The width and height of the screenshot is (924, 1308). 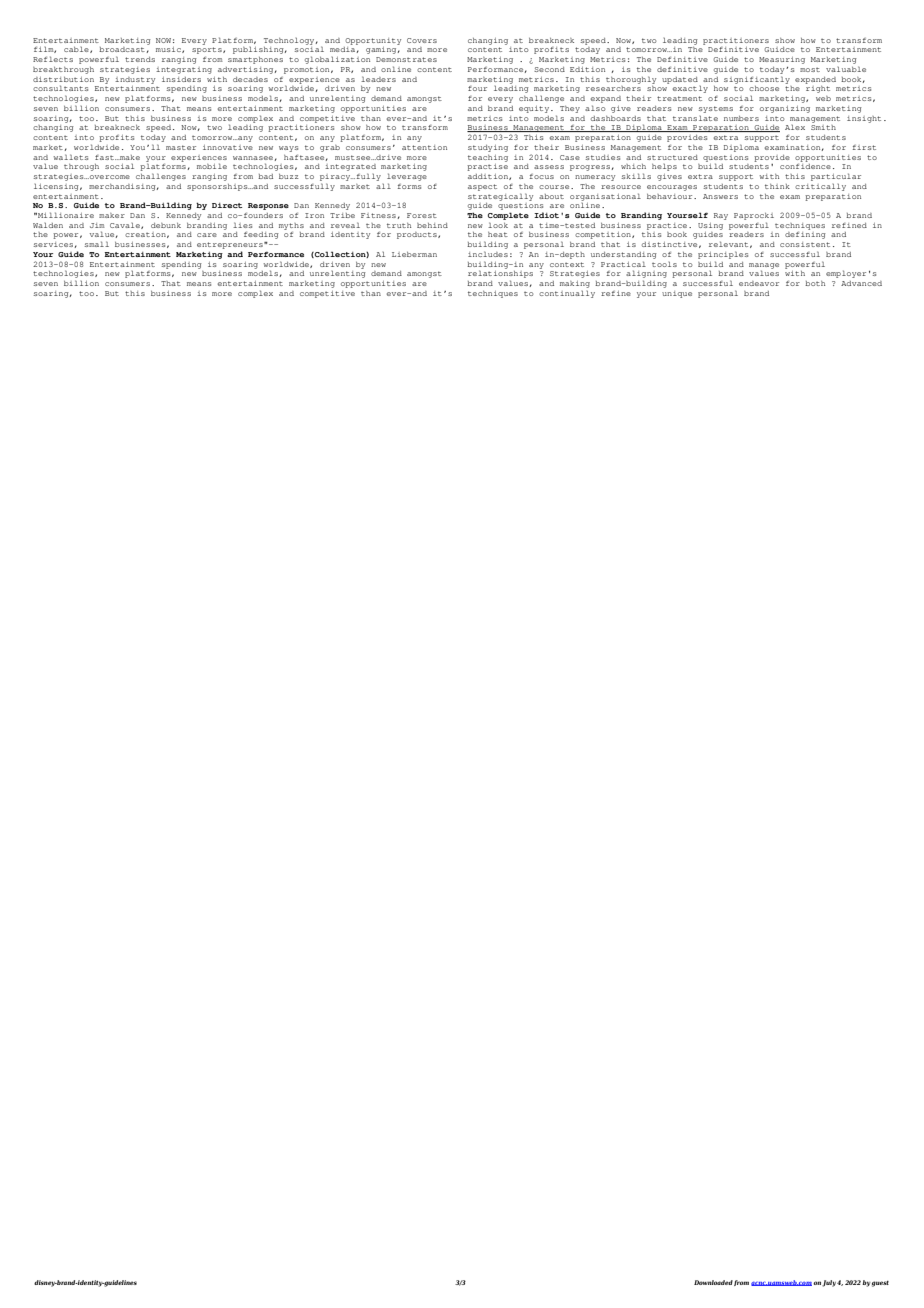 What do you see at coordinates (677, 294) in the screenshot?
I see `unique` at bounding box center [677, 294].
